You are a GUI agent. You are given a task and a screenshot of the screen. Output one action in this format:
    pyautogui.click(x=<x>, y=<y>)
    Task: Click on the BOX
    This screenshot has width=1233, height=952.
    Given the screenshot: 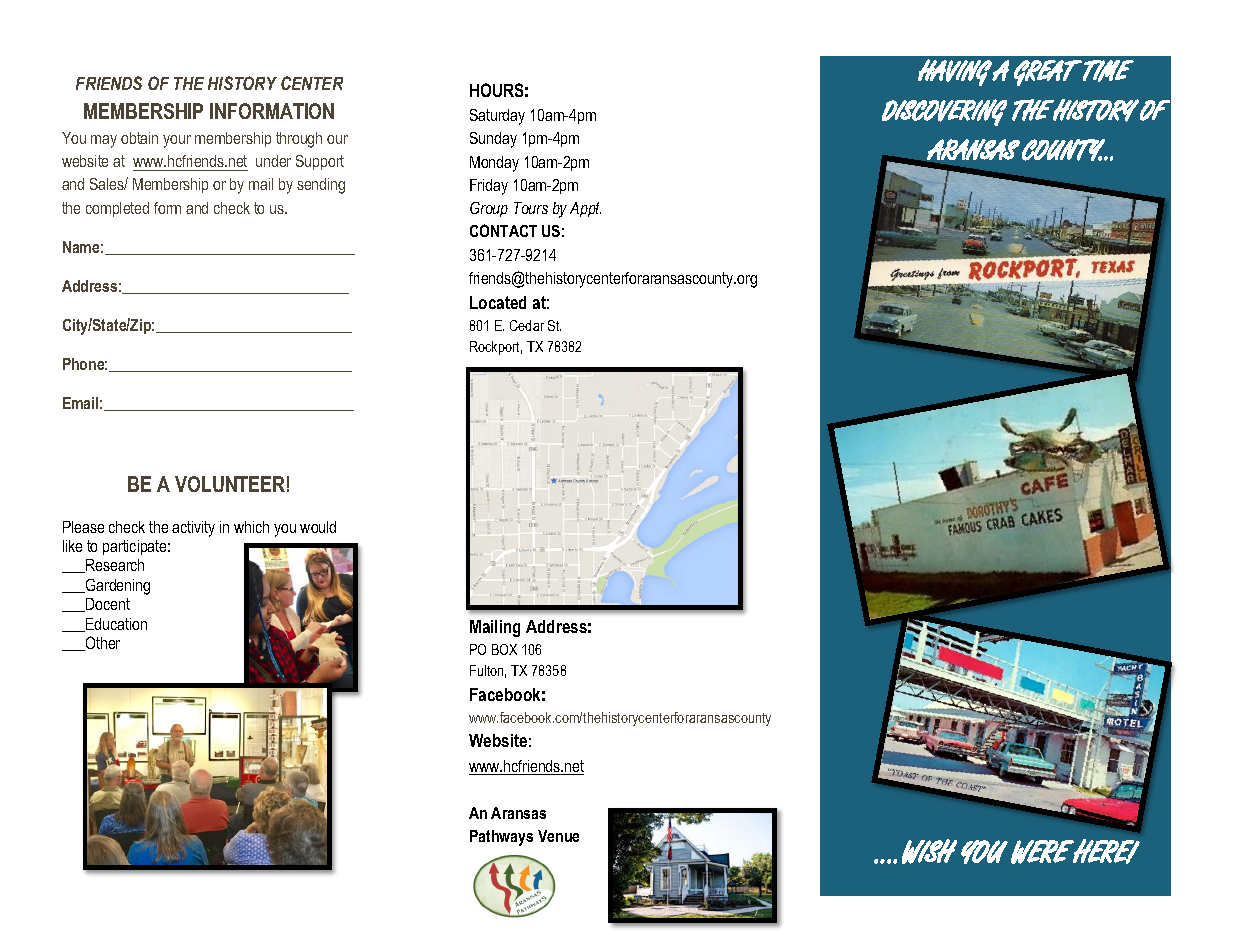 What is the action you would take?
    pyautogui.click(x=504, y=649)
